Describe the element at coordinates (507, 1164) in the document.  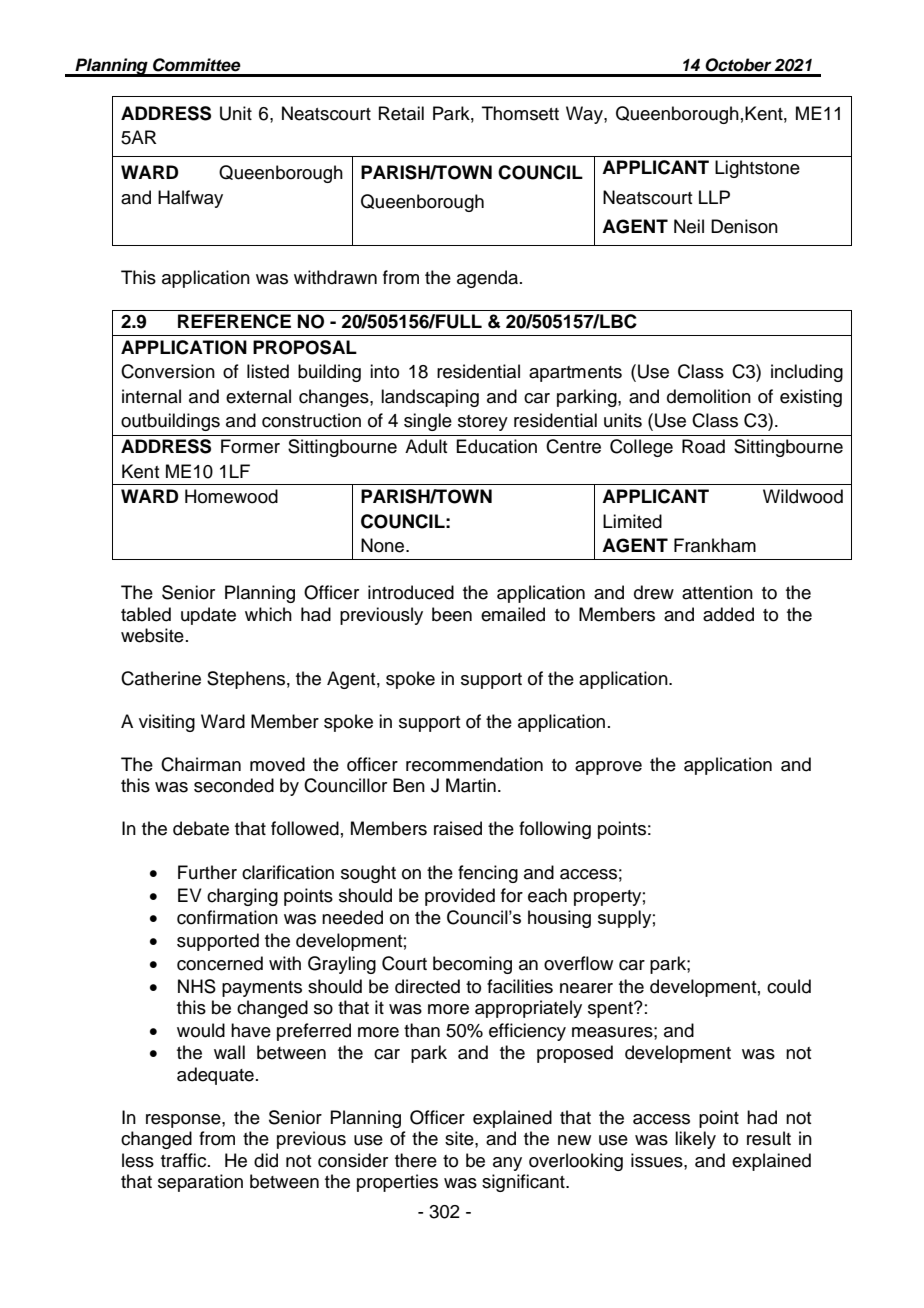
I see `any` at that location.
